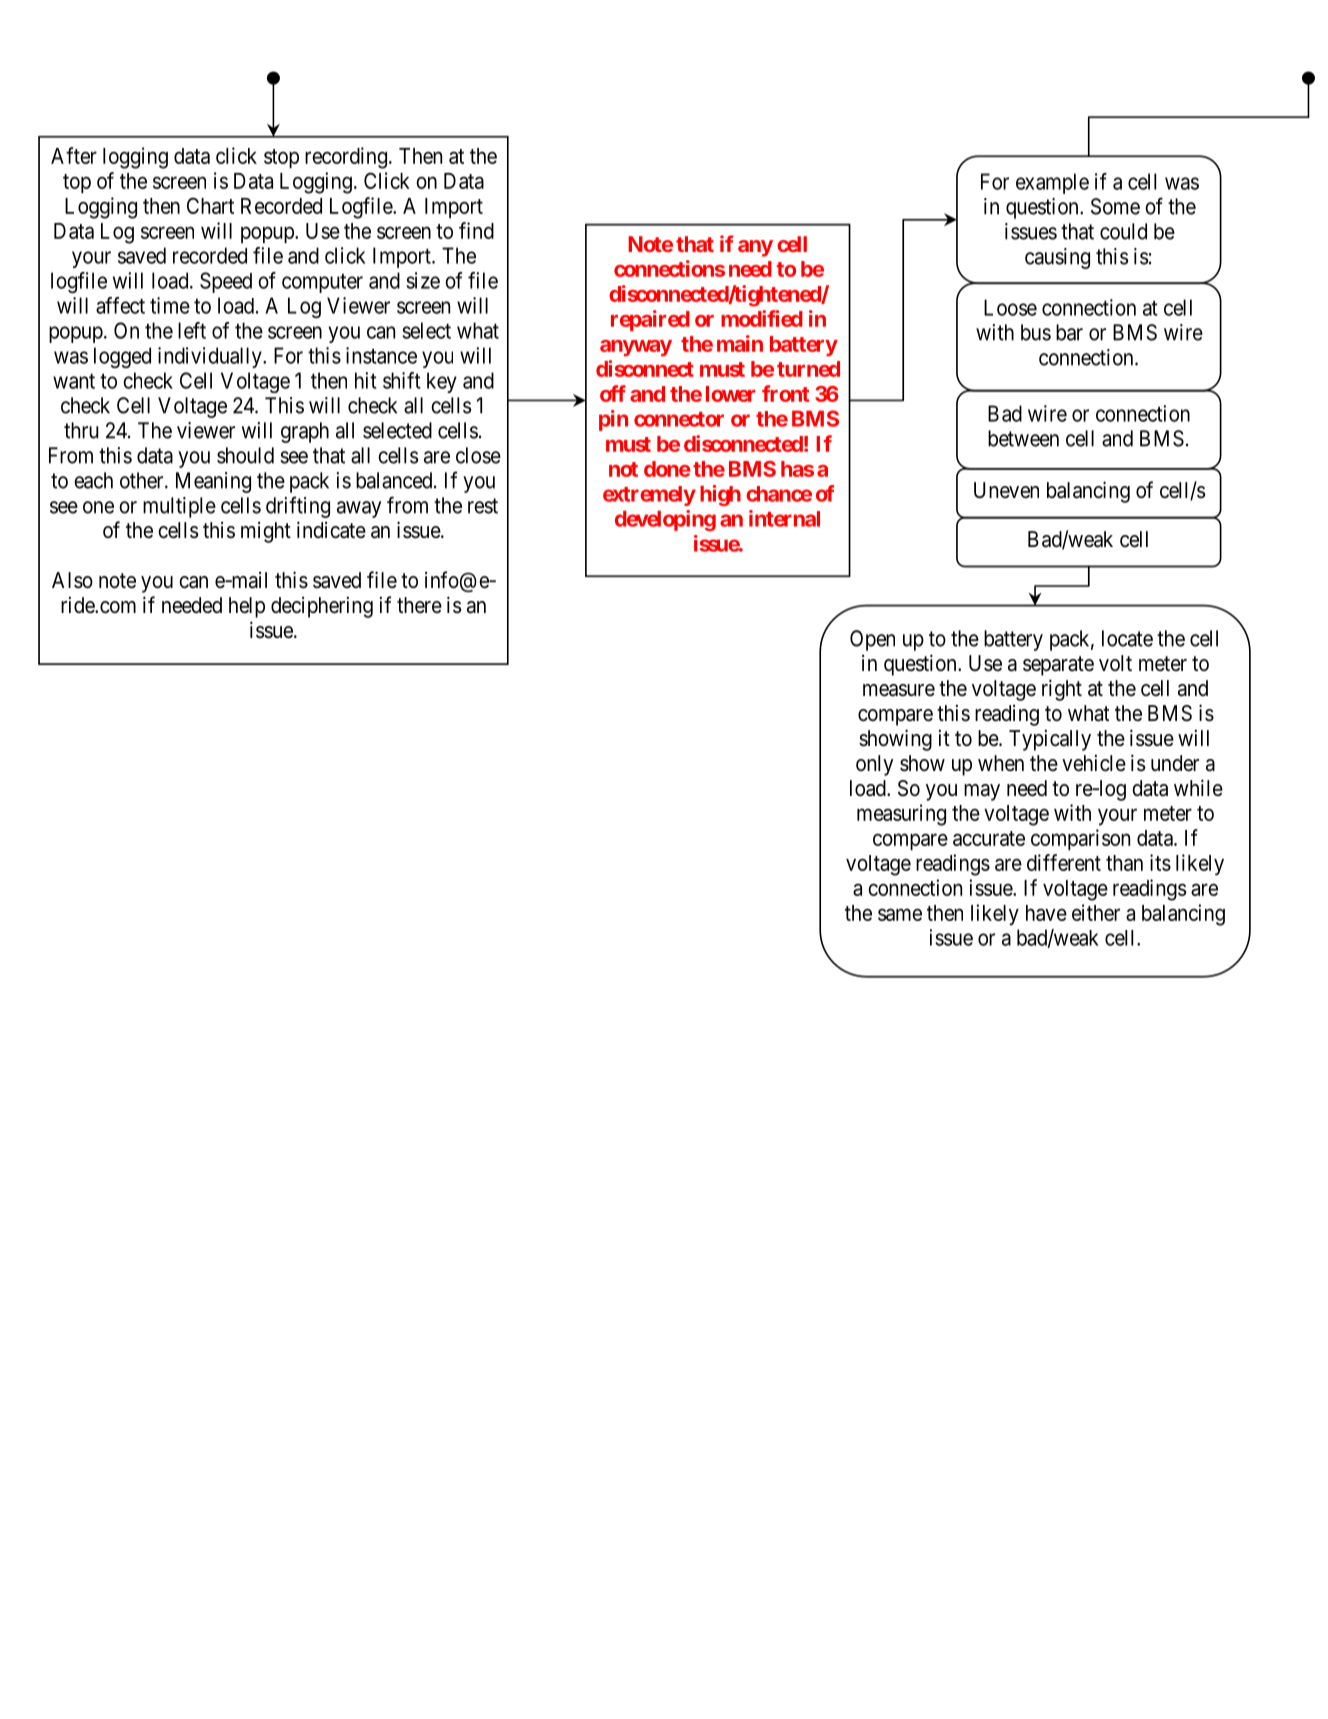 The image size is (1328, 1719). What do you see at coordinates (901, 815) in the screenshot?
I see `measuring` at bounding box center [901, 815].
